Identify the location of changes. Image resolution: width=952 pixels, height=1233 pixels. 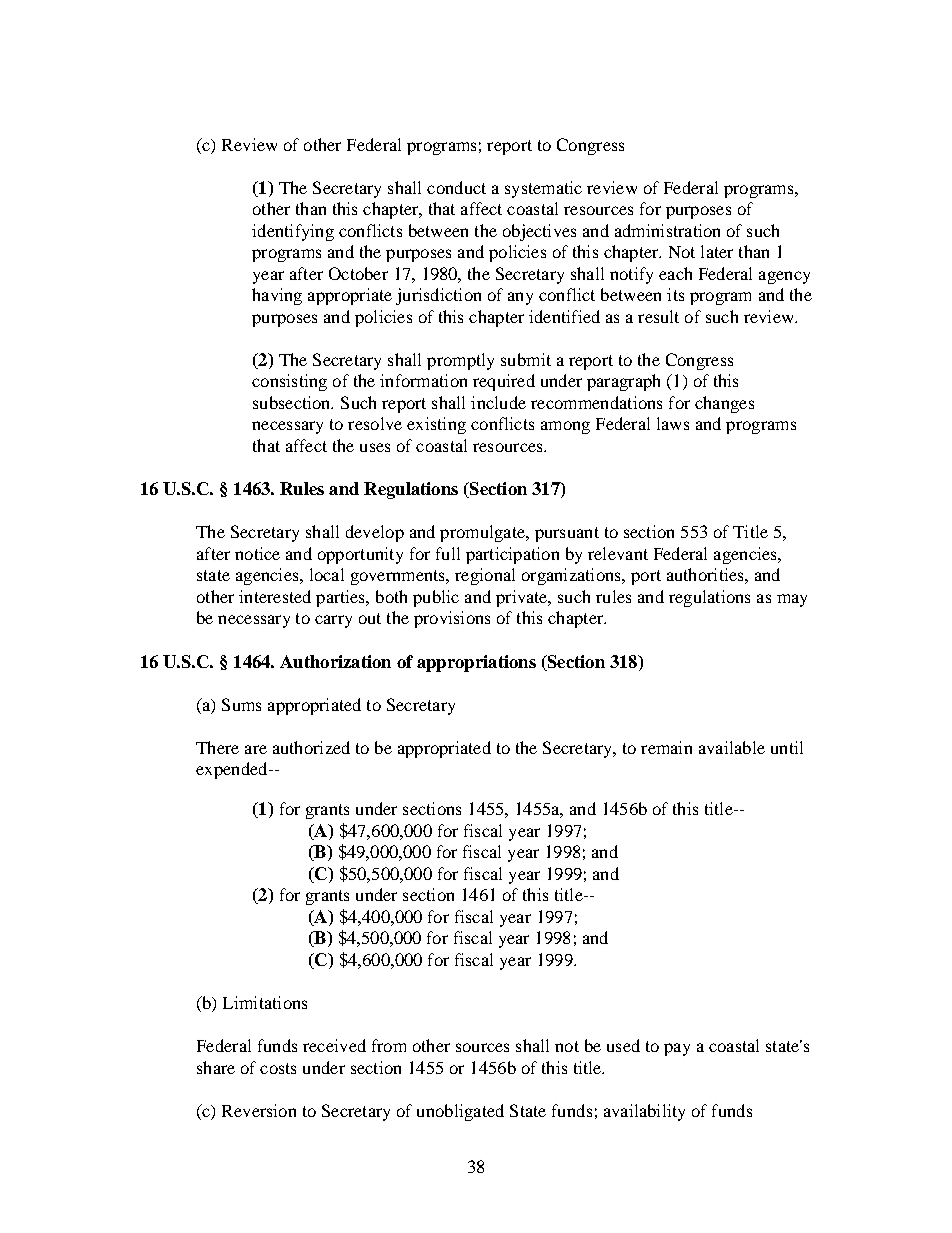
(724, 404).
